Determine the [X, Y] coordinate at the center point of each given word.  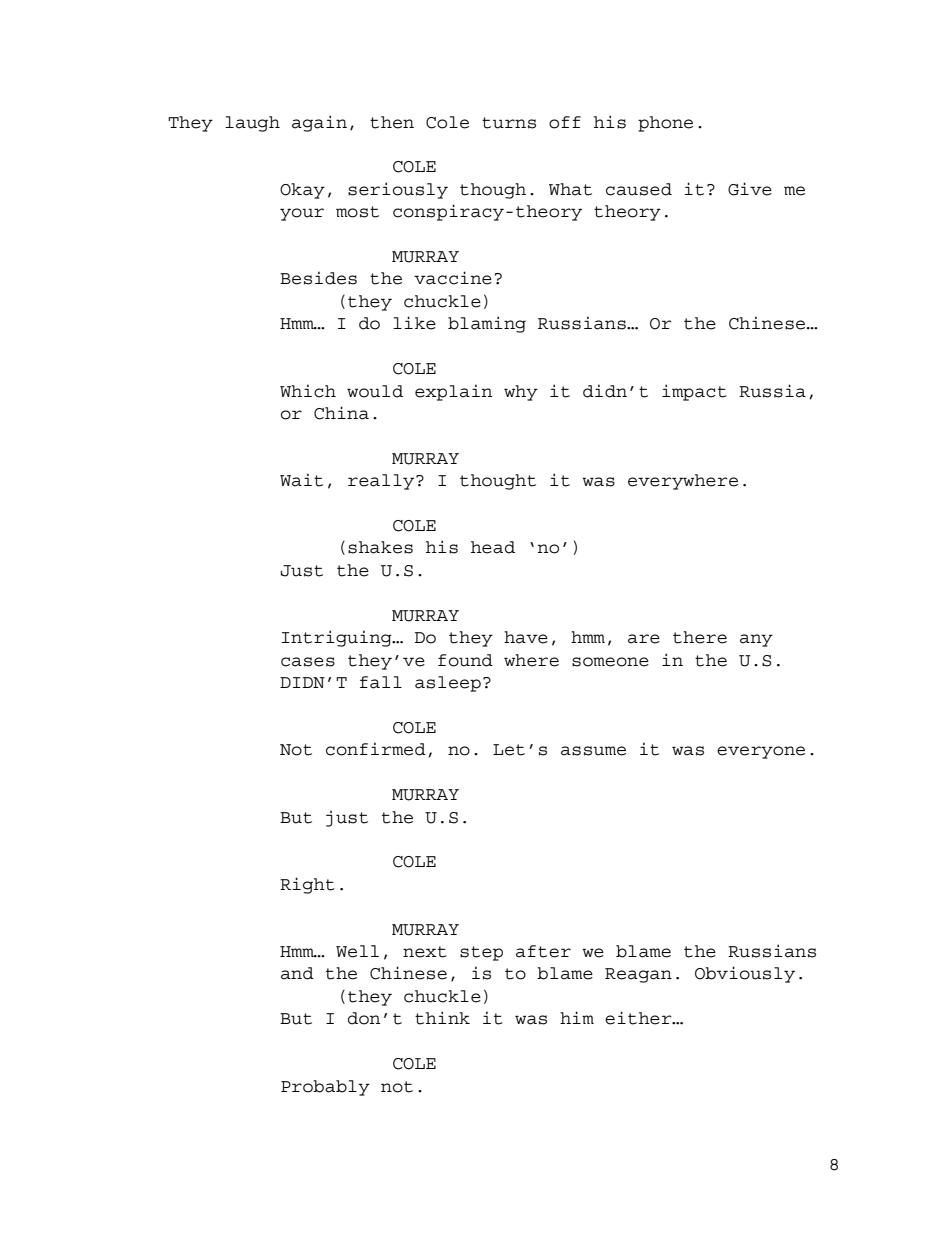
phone [665, 124]
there [700, 637]
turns [509, 123]
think [442, 1018]
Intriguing [338, 638]
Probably [325, 1088]
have [526, 637]
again [319, 123]
